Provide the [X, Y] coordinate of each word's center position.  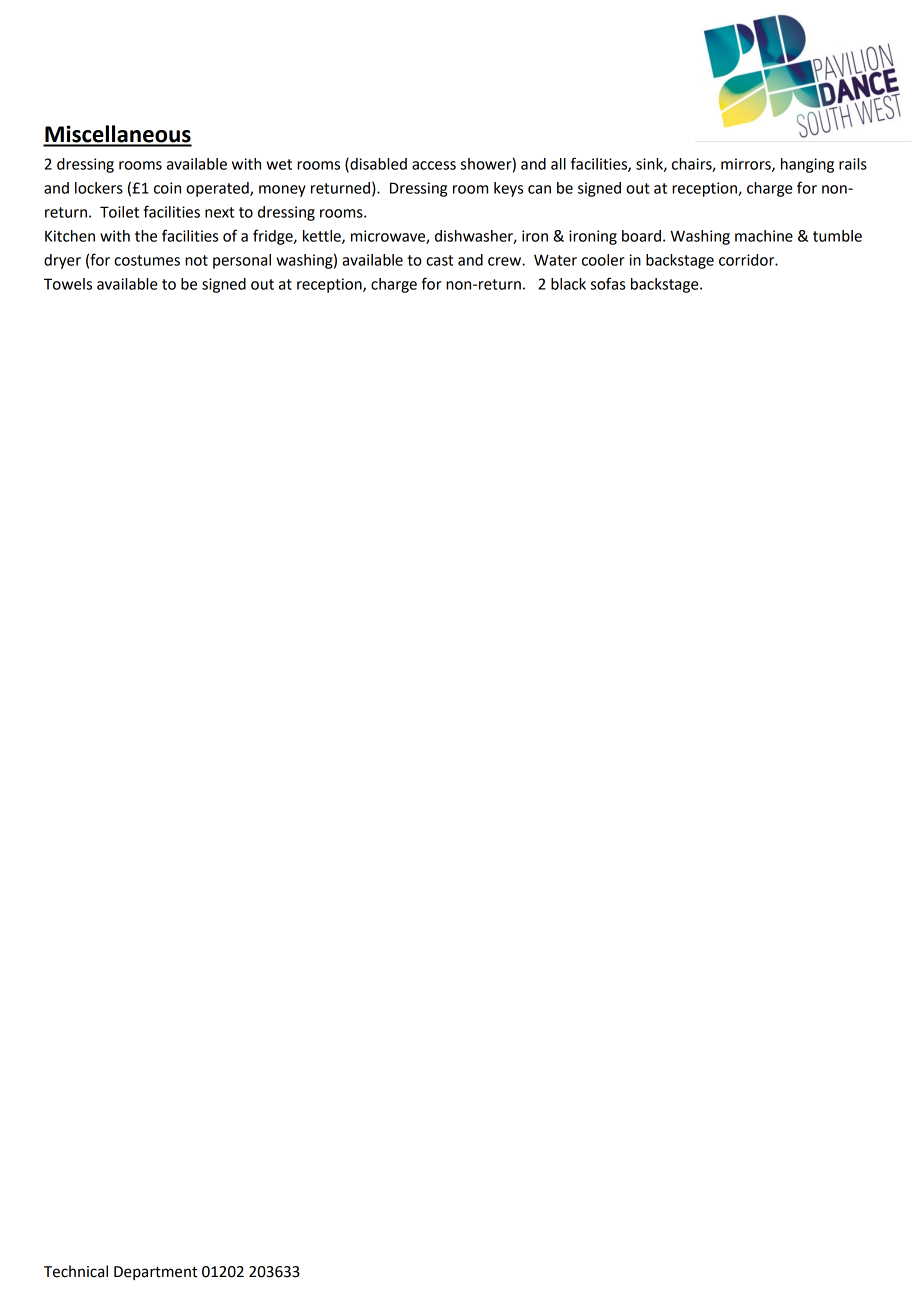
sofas [608, 283]
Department [155, 1273]
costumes [147, 260]
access [434, 165]
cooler [603, 260]
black [568, 284]
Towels [68, 284]
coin [167, 188]
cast [439, 260]
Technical [76, 1271]
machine [764, 236]
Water [555, 260]
